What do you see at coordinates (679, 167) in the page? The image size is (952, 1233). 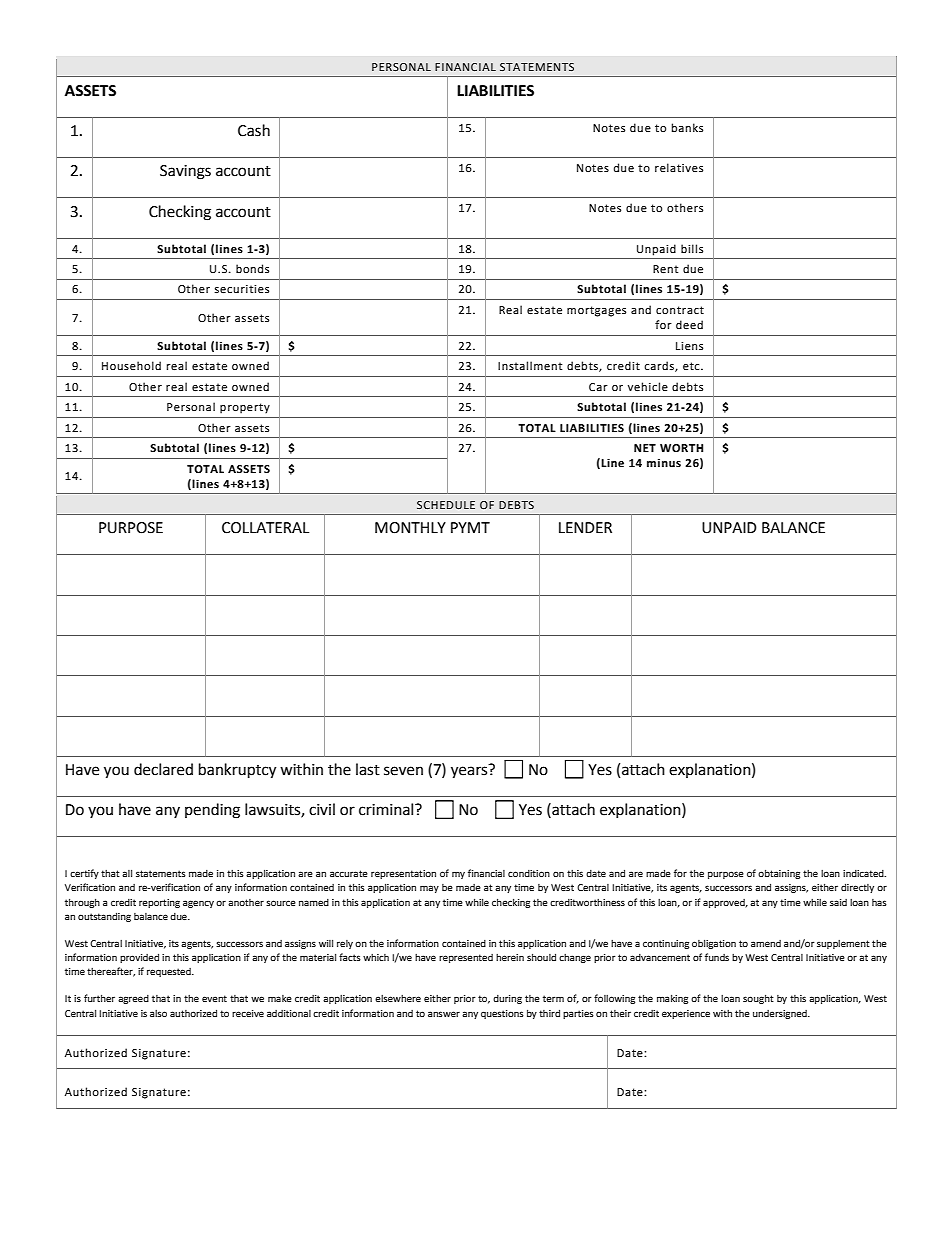 I see `relatives` at bounding box center [679, 167].
